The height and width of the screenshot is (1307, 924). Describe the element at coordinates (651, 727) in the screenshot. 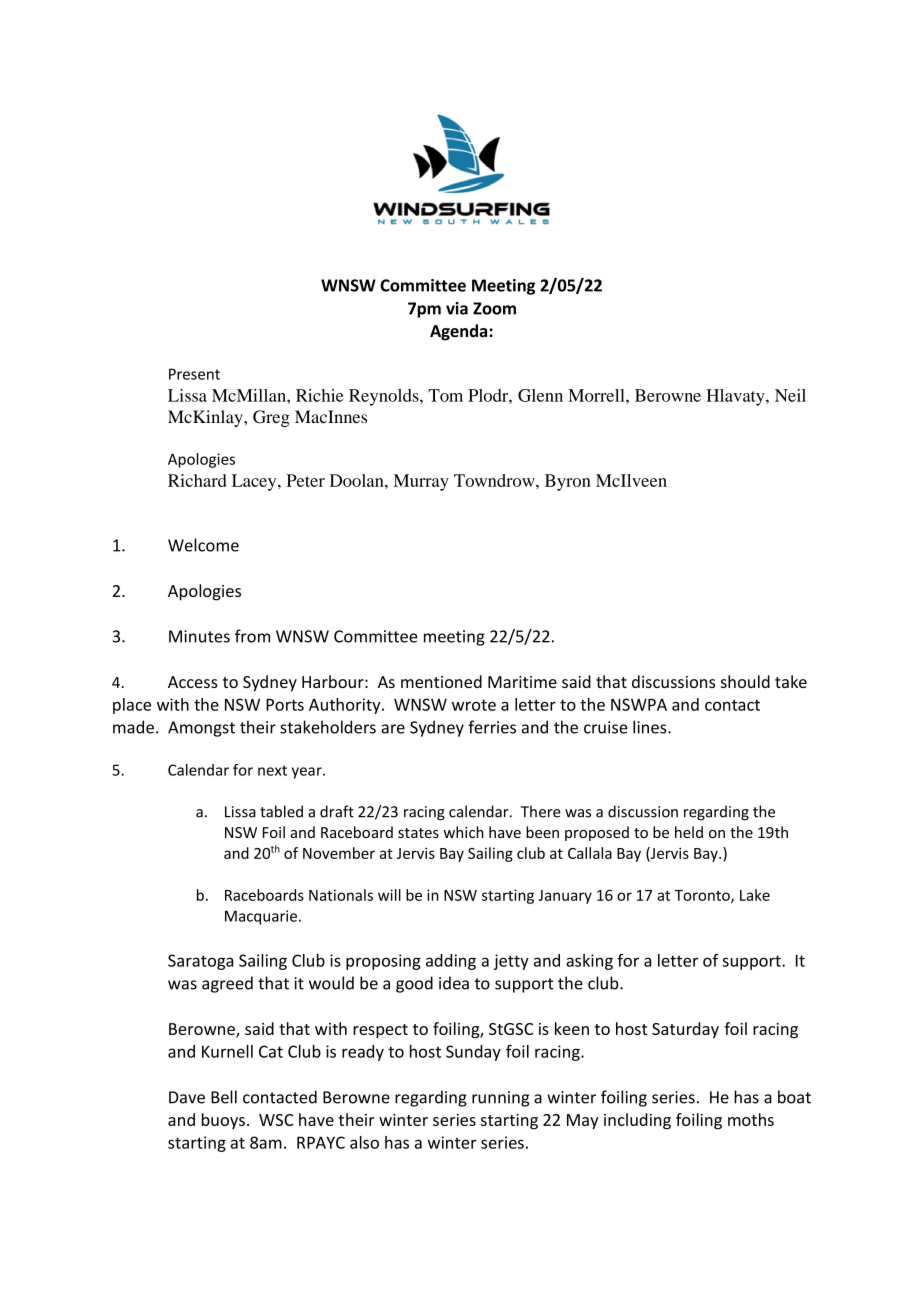

I see `lines` at that location.
